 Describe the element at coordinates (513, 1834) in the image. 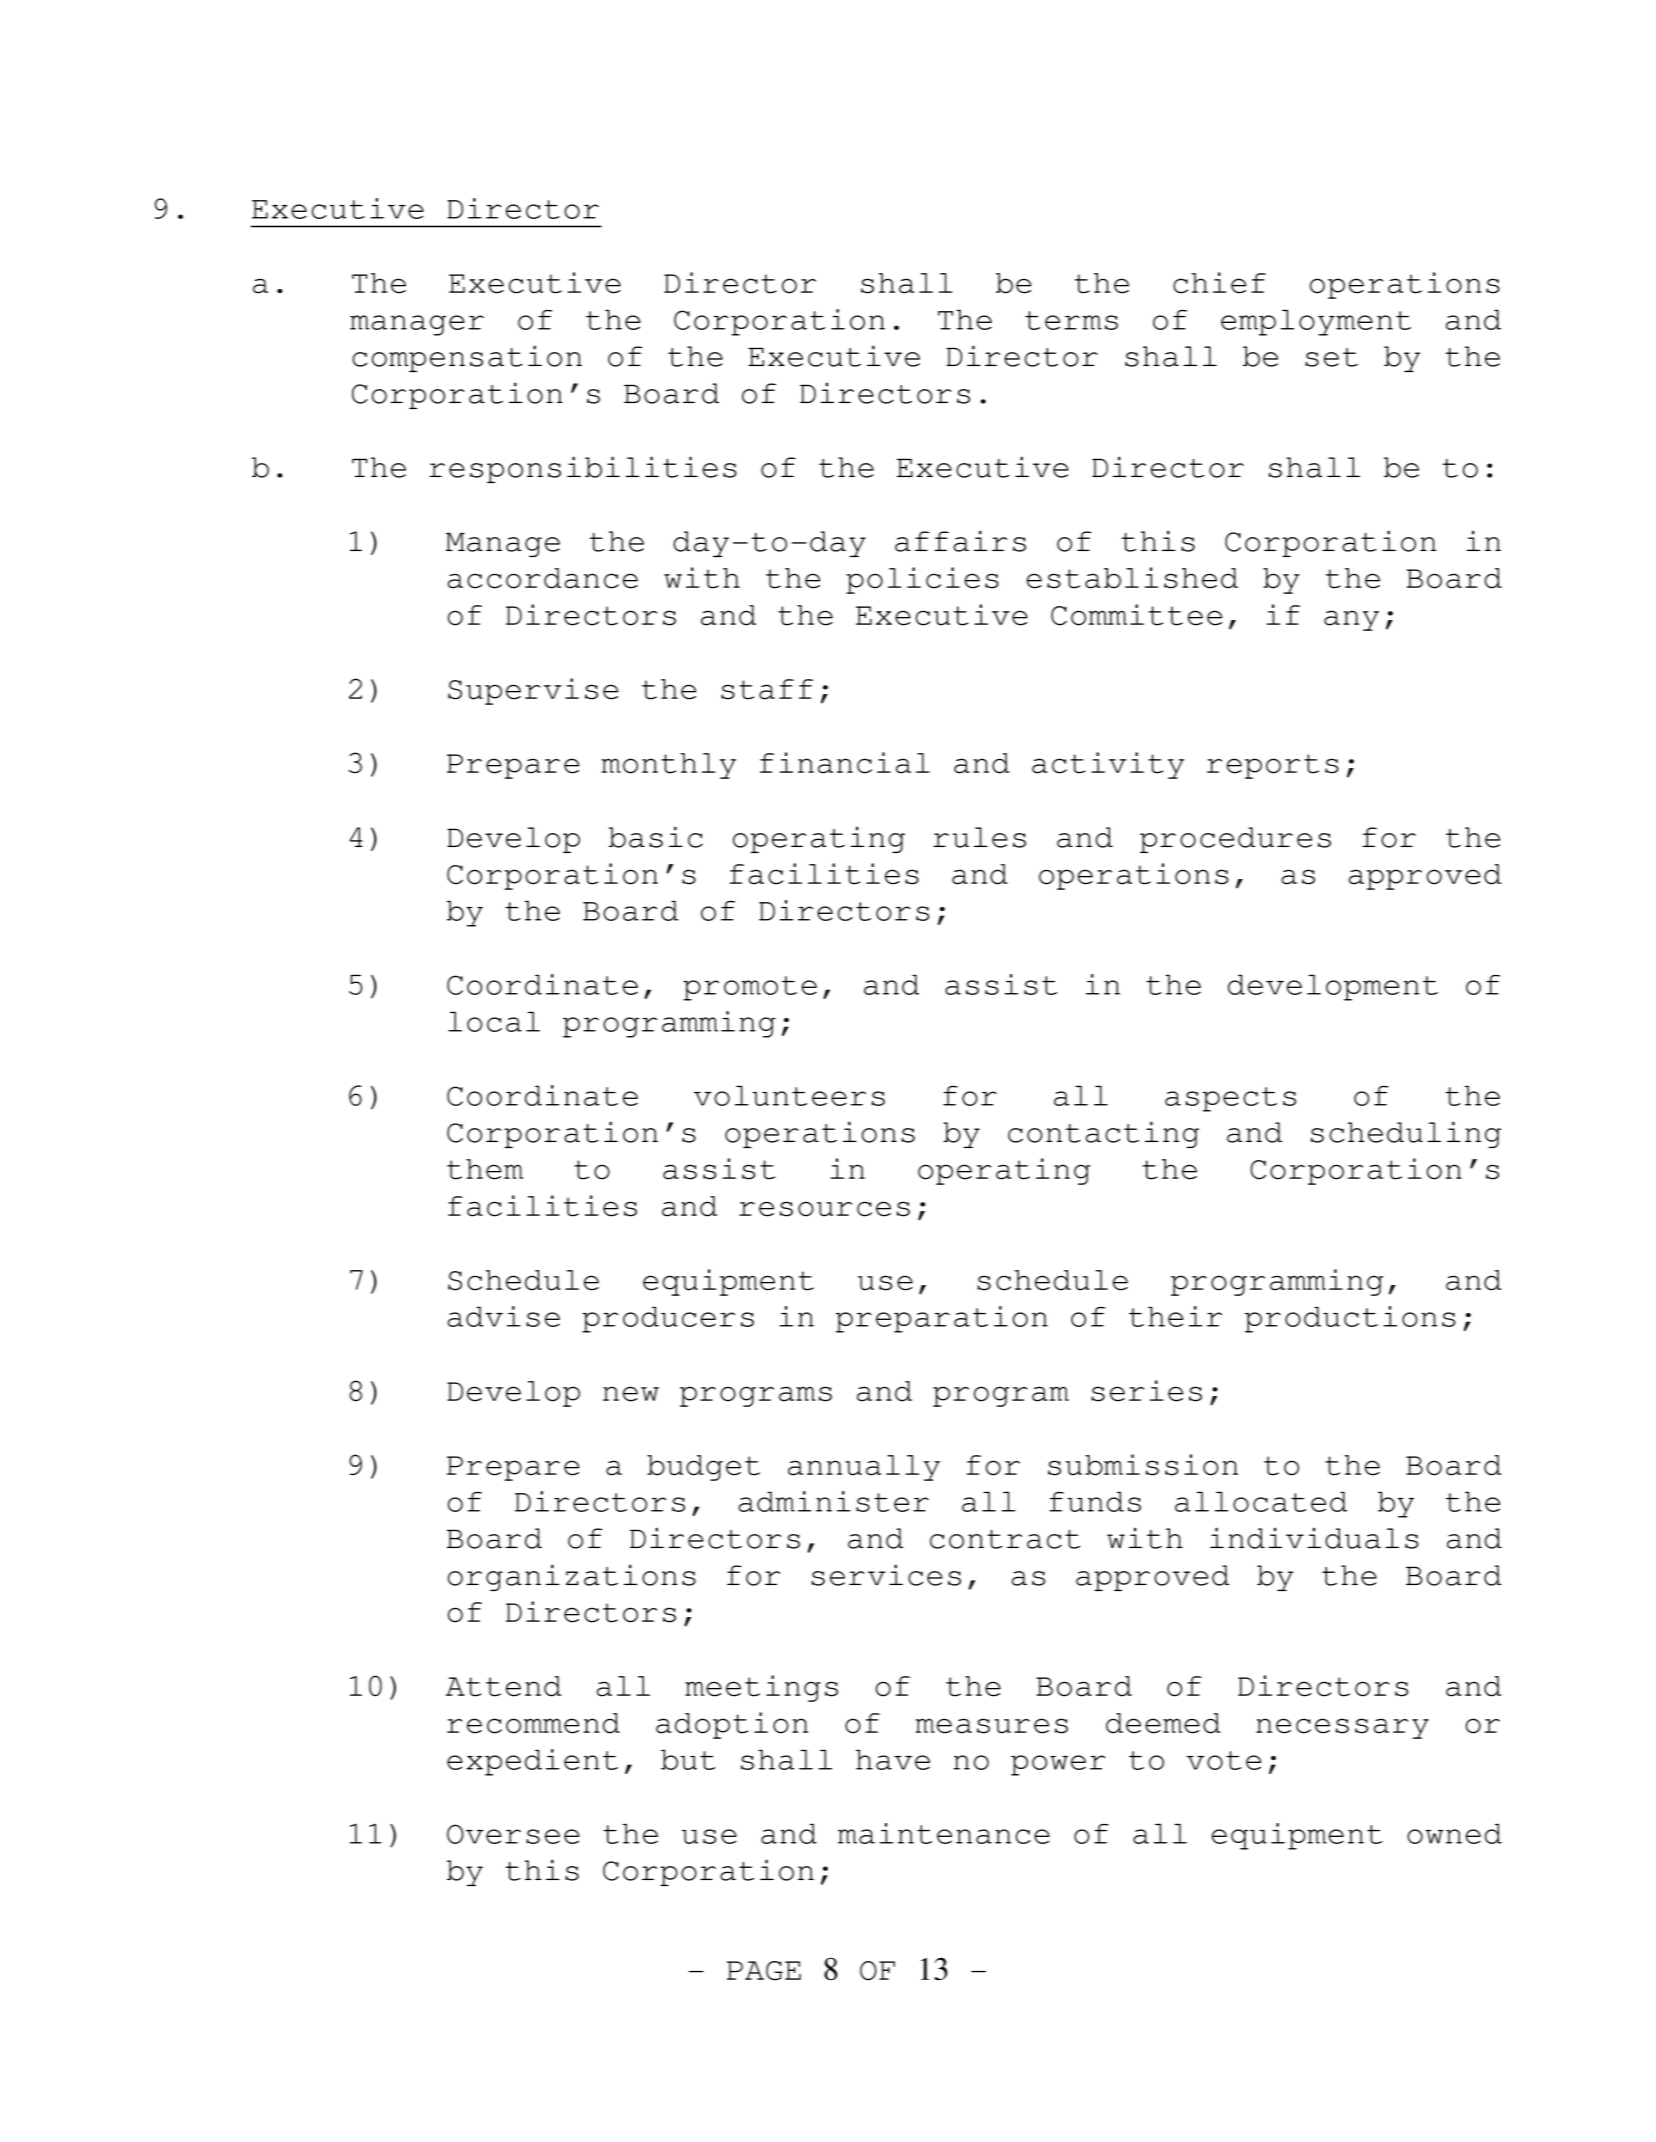

I see `Oversee` at that location.
